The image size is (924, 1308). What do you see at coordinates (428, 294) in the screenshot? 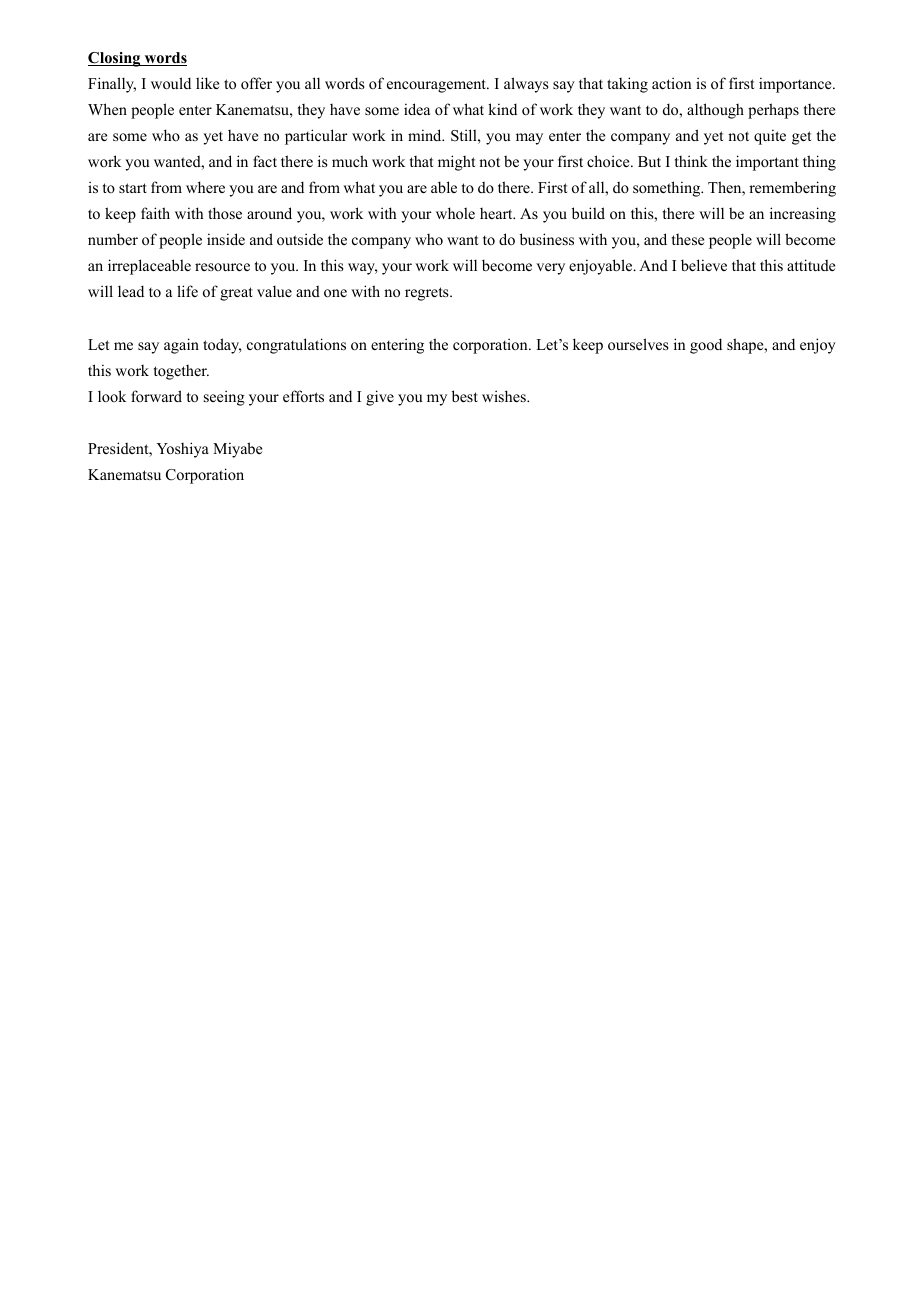
I see `regrets` at bounding box center [428, 294].
